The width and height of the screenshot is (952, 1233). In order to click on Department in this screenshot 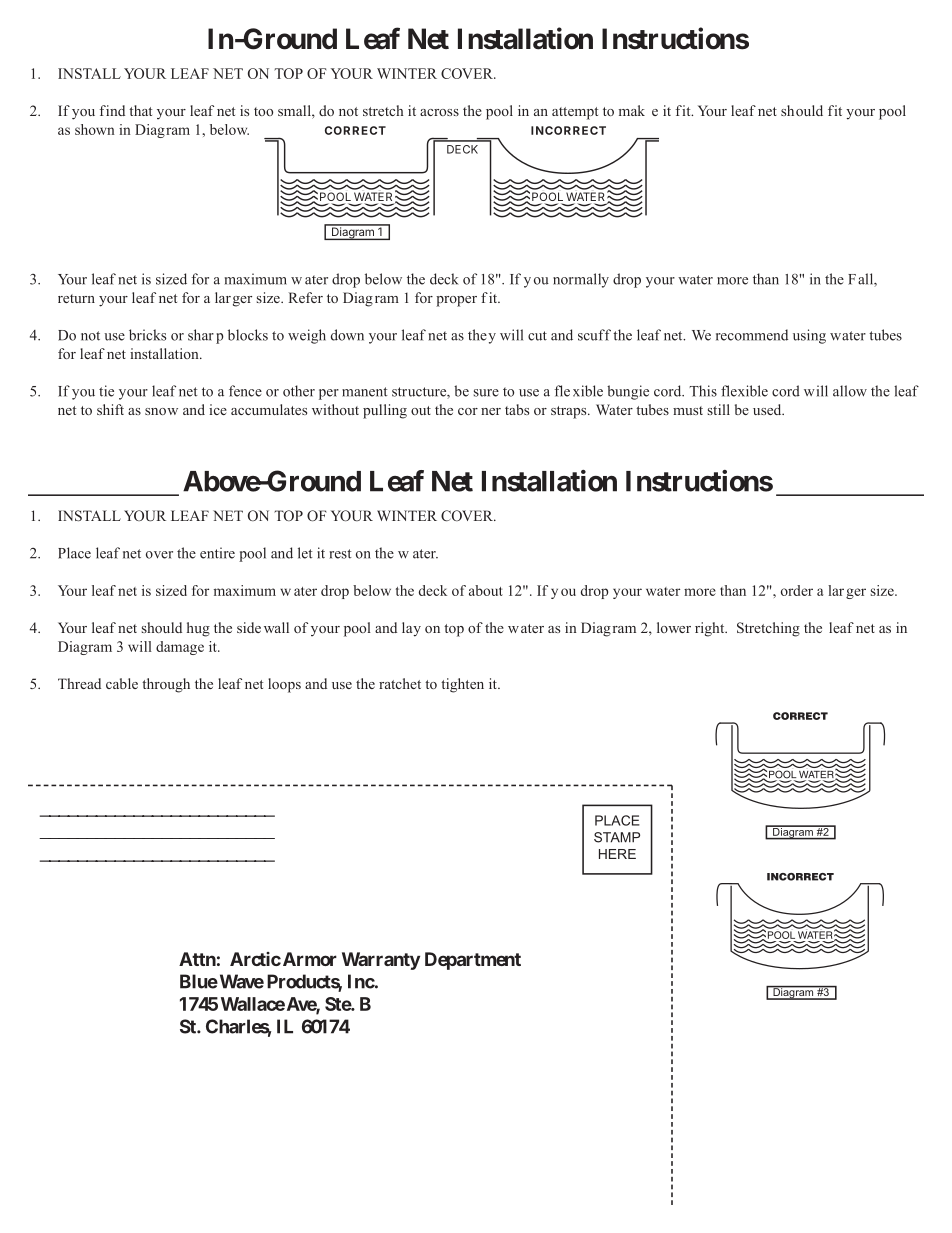, I will do `click(473, 961)`.
